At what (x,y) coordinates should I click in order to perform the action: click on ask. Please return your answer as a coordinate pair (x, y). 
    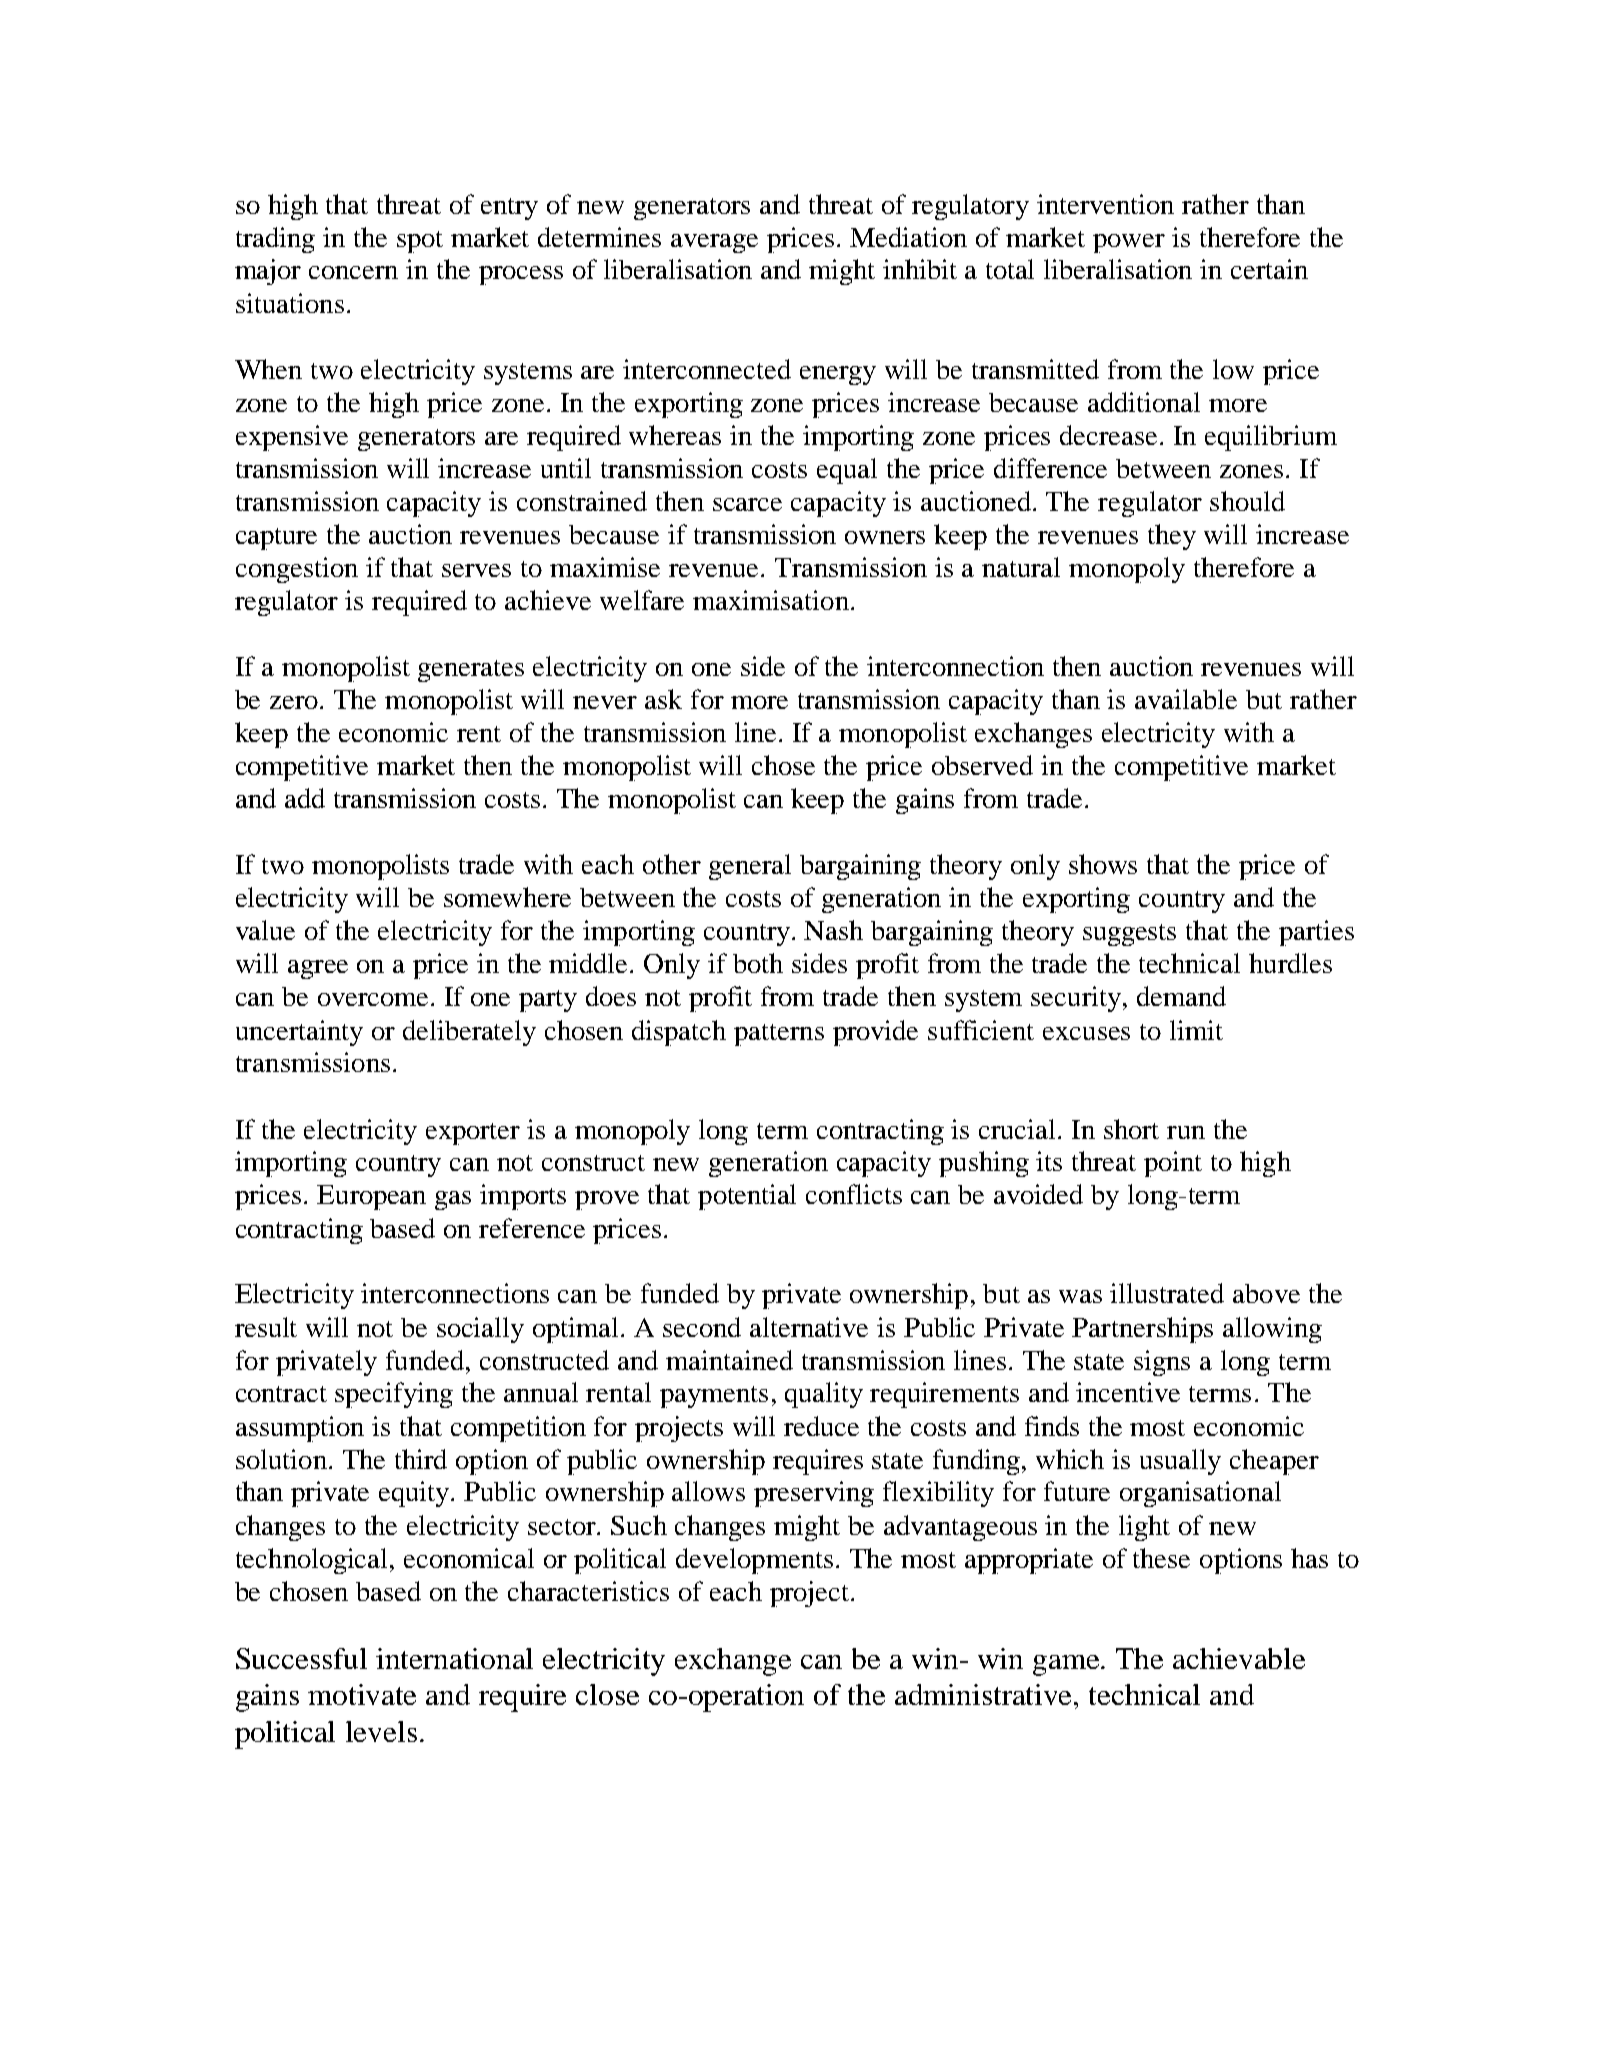
    Looking at the image, I should click on (663, 699).
